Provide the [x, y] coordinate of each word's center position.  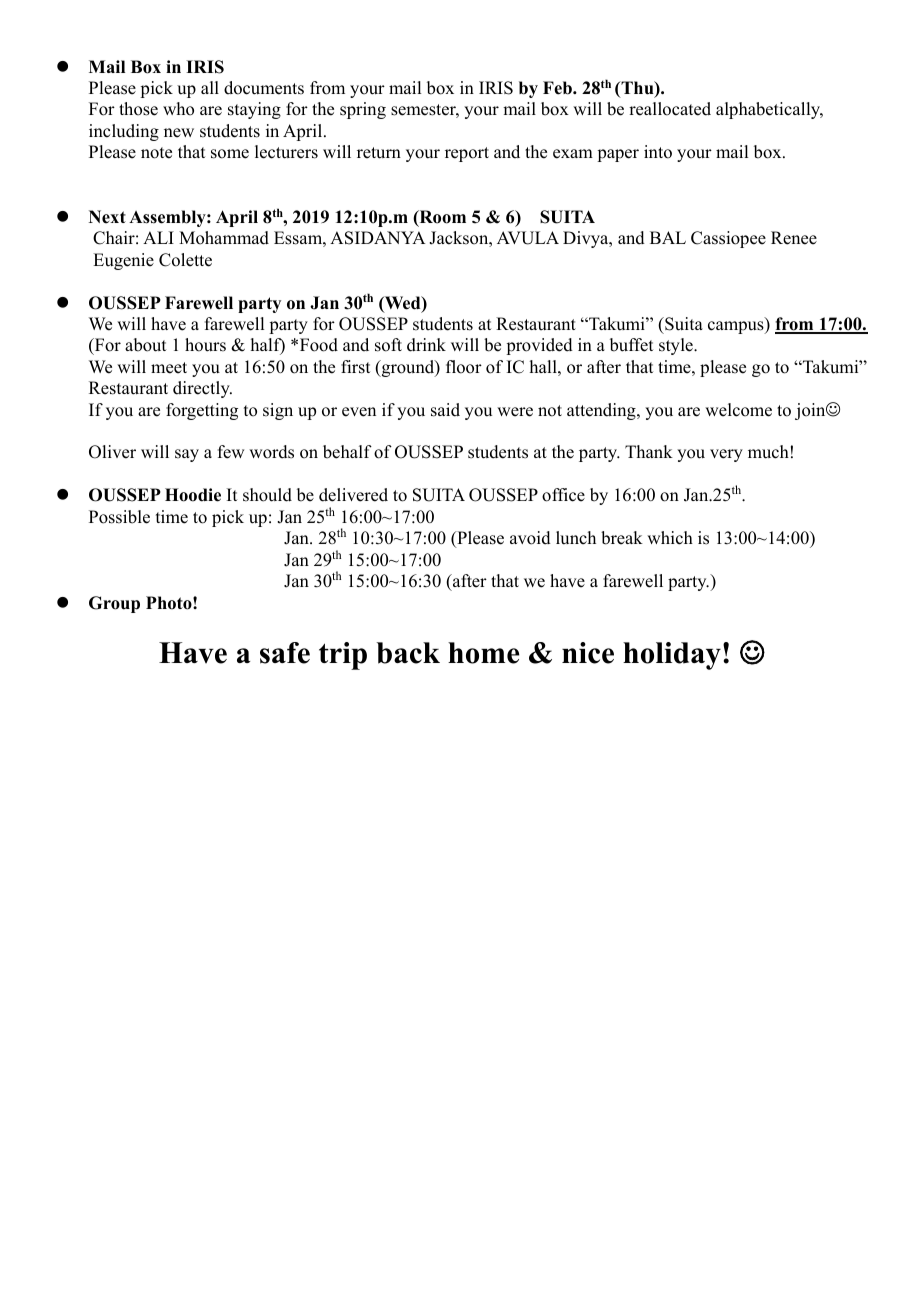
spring [363, 110]
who [178, 109]
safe [285, 653]
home [484, 653]
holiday [672, 656]
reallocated [670, 109]
